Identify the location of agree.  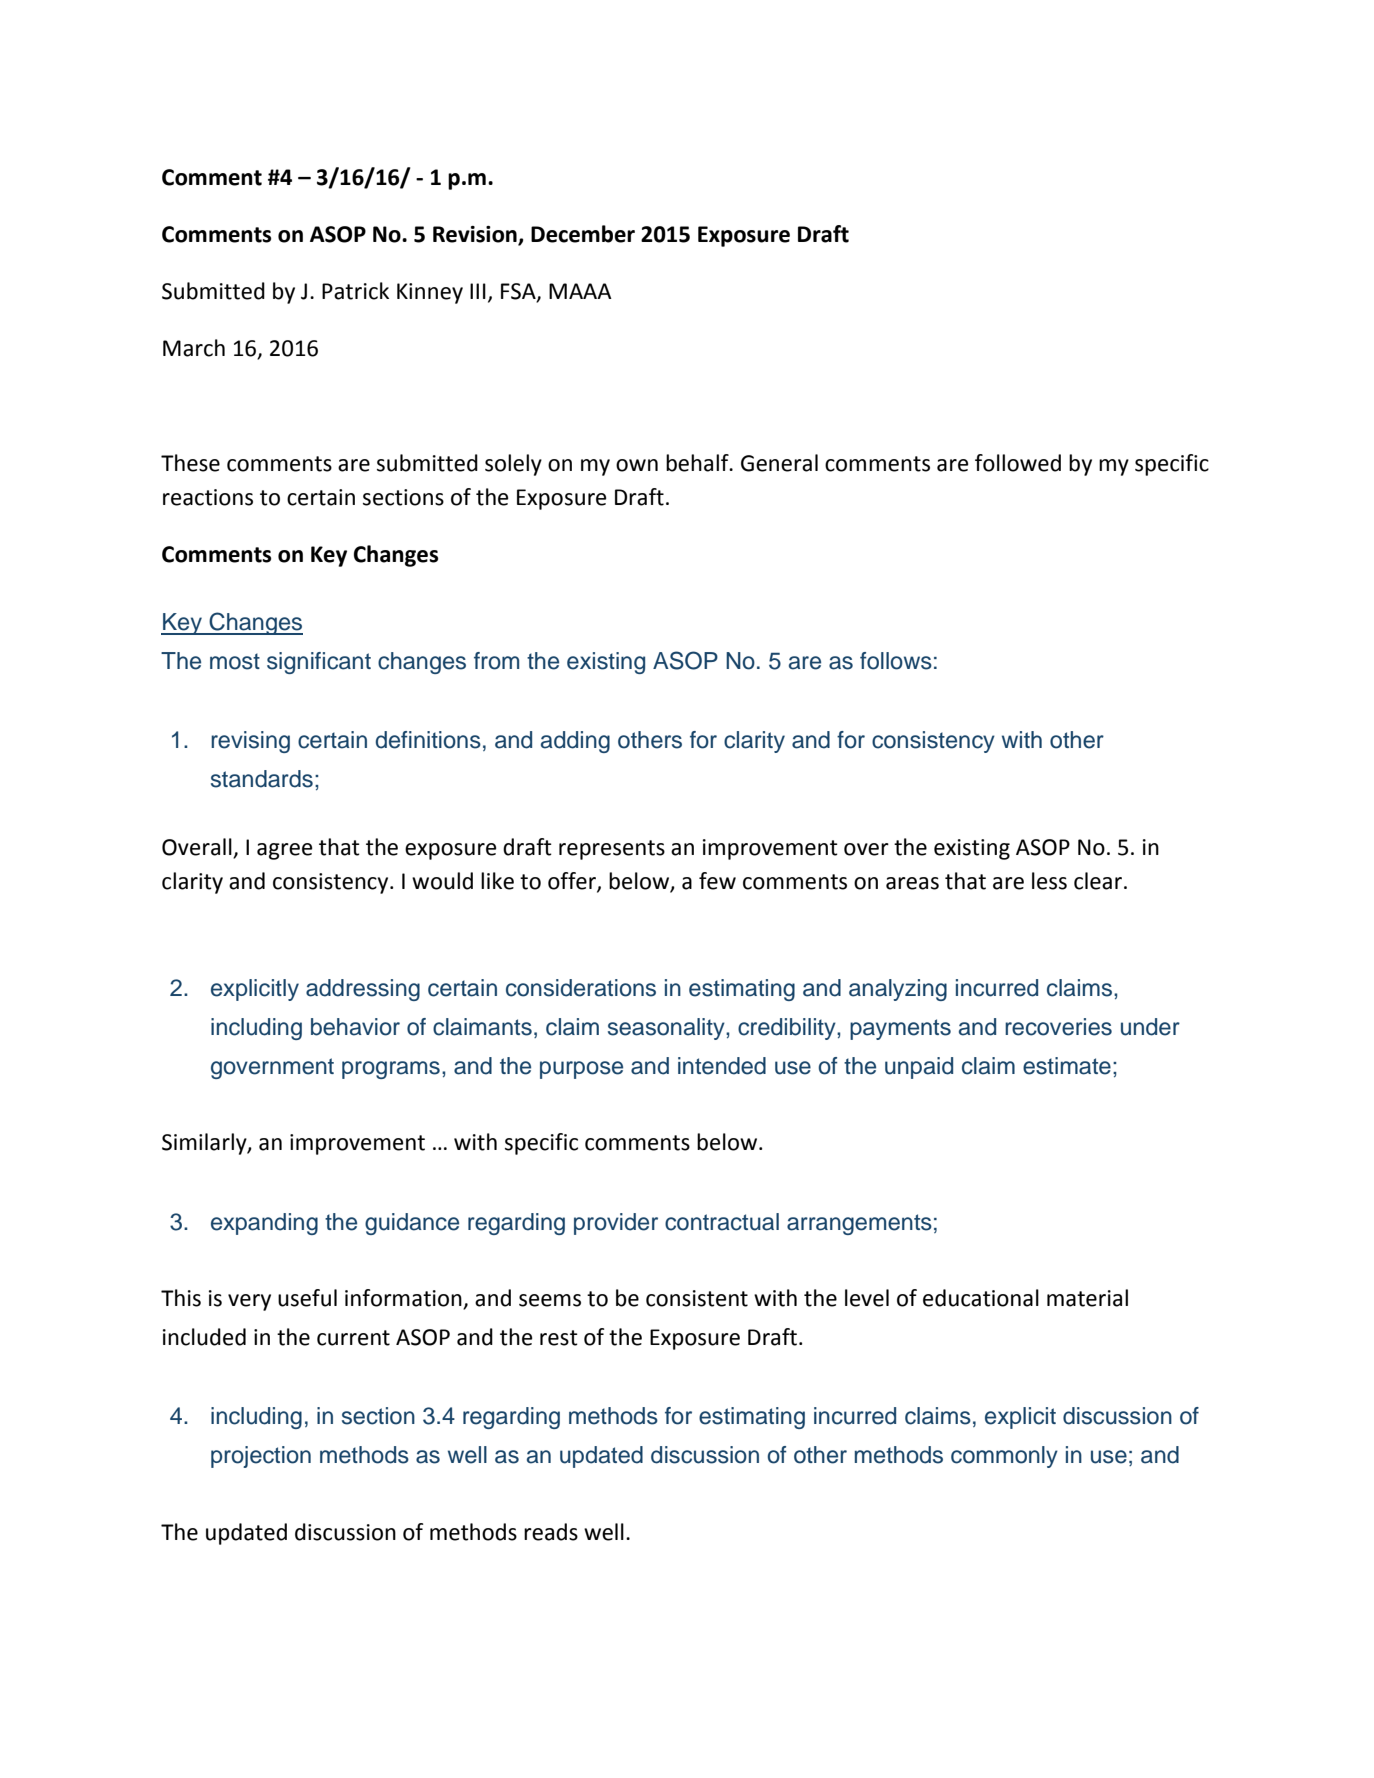
(285, 851).
